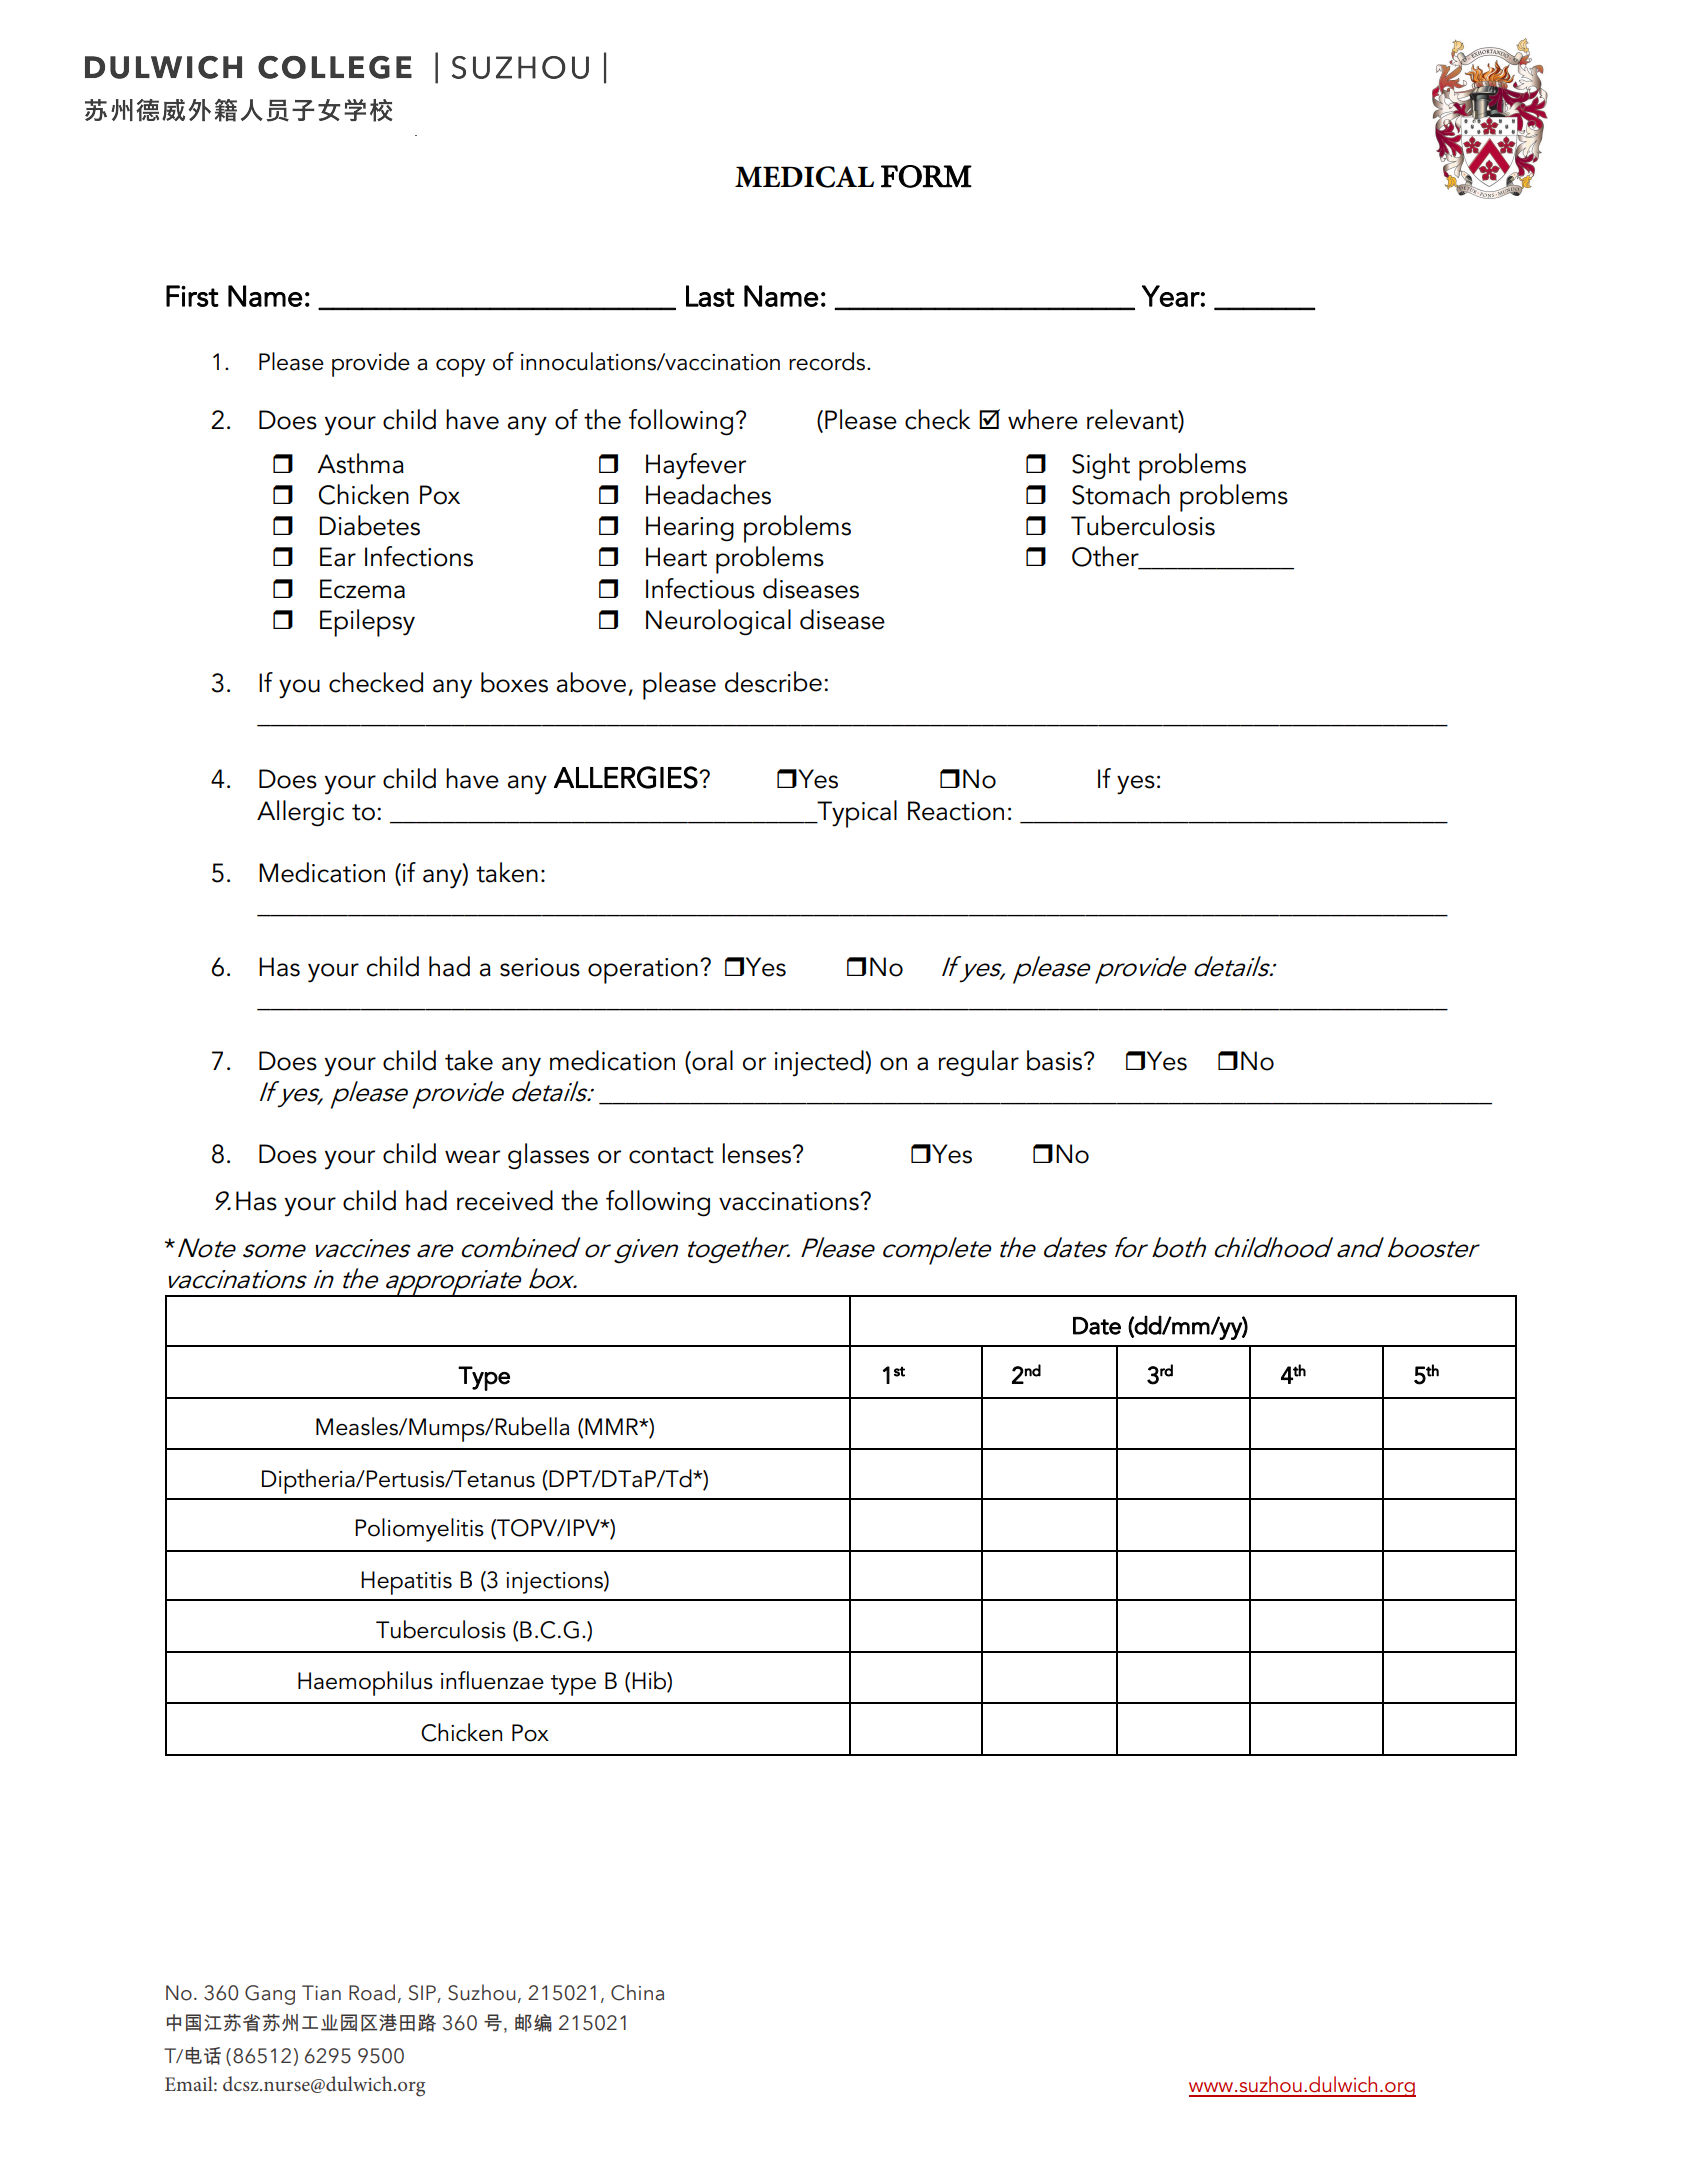 This screenshot has width=1683, height=2178. I want to click on wear, so click(472, 1157).
